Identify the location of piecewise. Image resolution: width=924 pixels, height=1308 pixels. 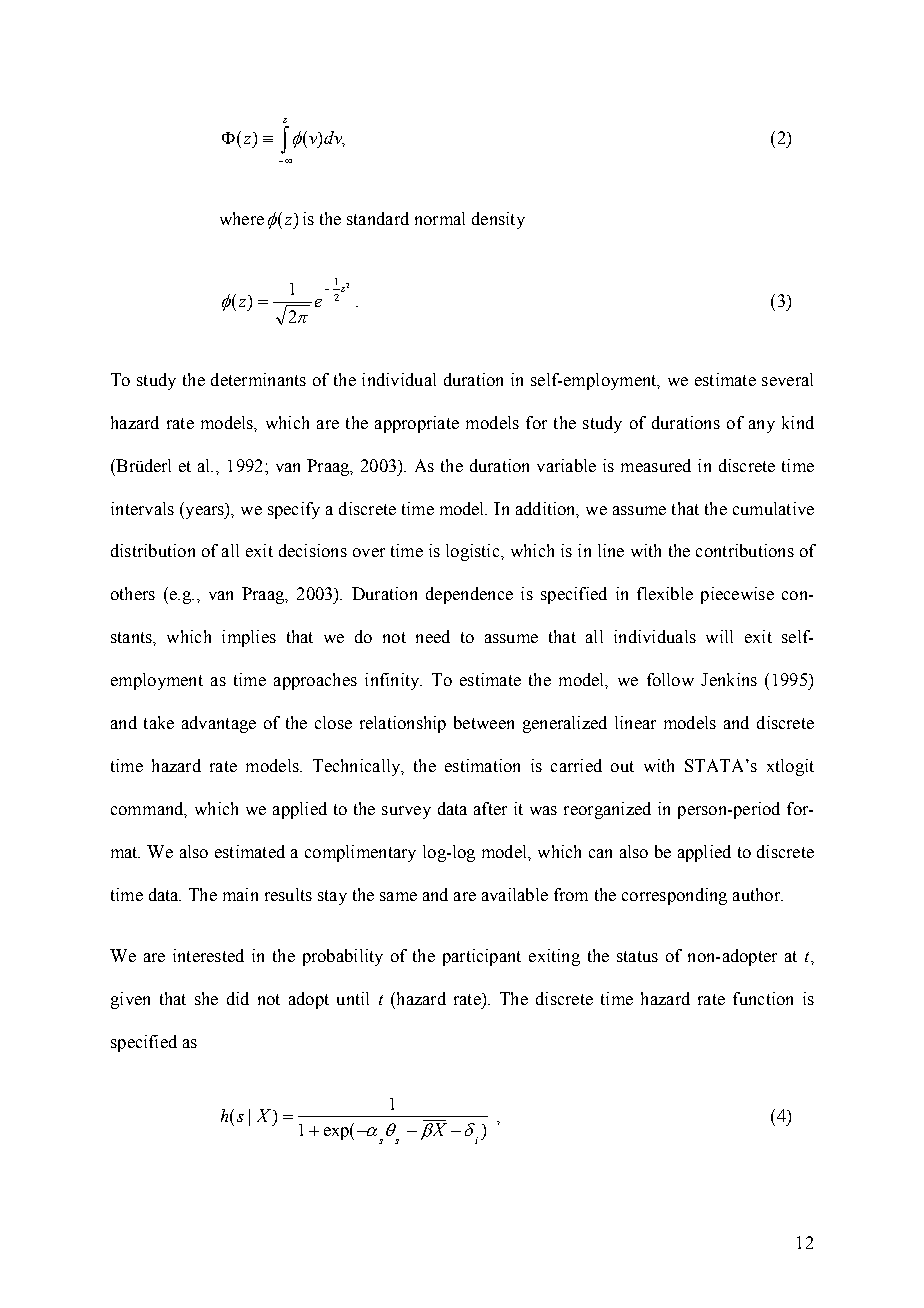
(737, 595).
